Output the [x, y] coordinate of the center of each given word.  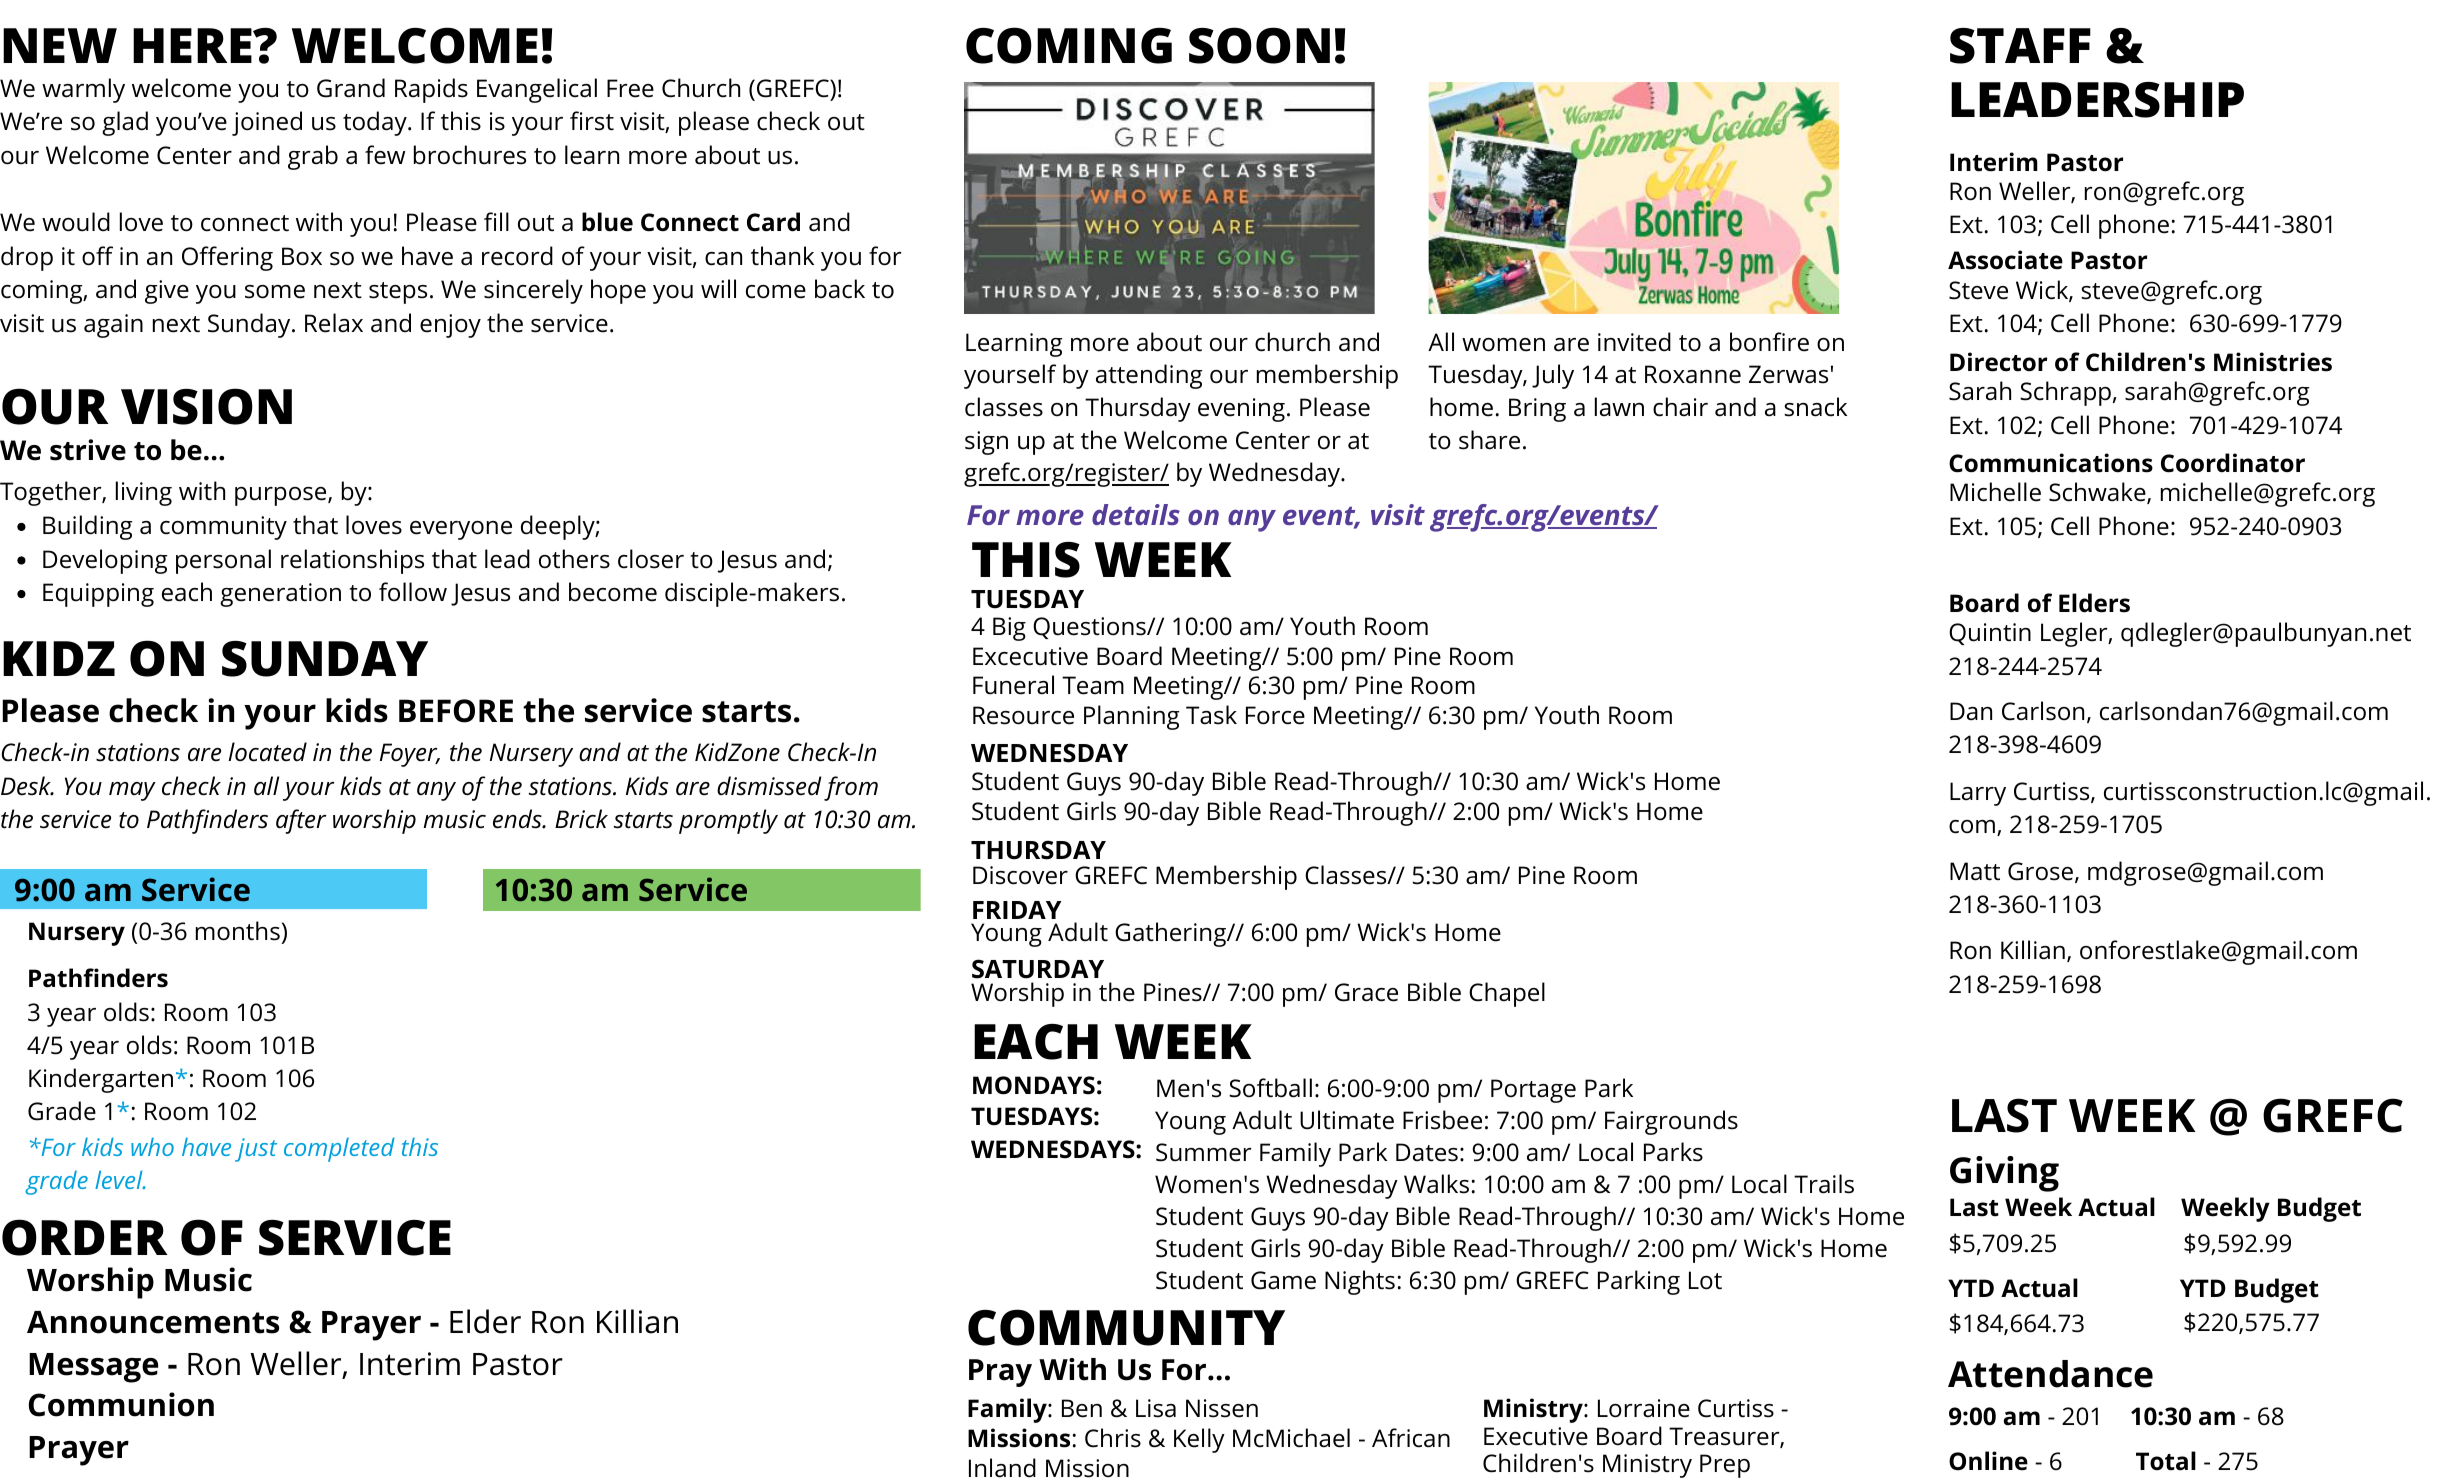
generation [280, 595]
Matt [1975, 871]
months [238, 931]
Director [1998, 362]
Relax [334, 323]
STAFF [2020, 46]
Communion [121, 1404]
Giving [2004, 1174]
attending [1149, 376]
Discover [1020, 875]
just [256, 1150]
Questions [1090, 628]
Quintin [1990, 634]
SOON [1259, 45]
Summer [1204, 1152]
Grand [351, 88]
